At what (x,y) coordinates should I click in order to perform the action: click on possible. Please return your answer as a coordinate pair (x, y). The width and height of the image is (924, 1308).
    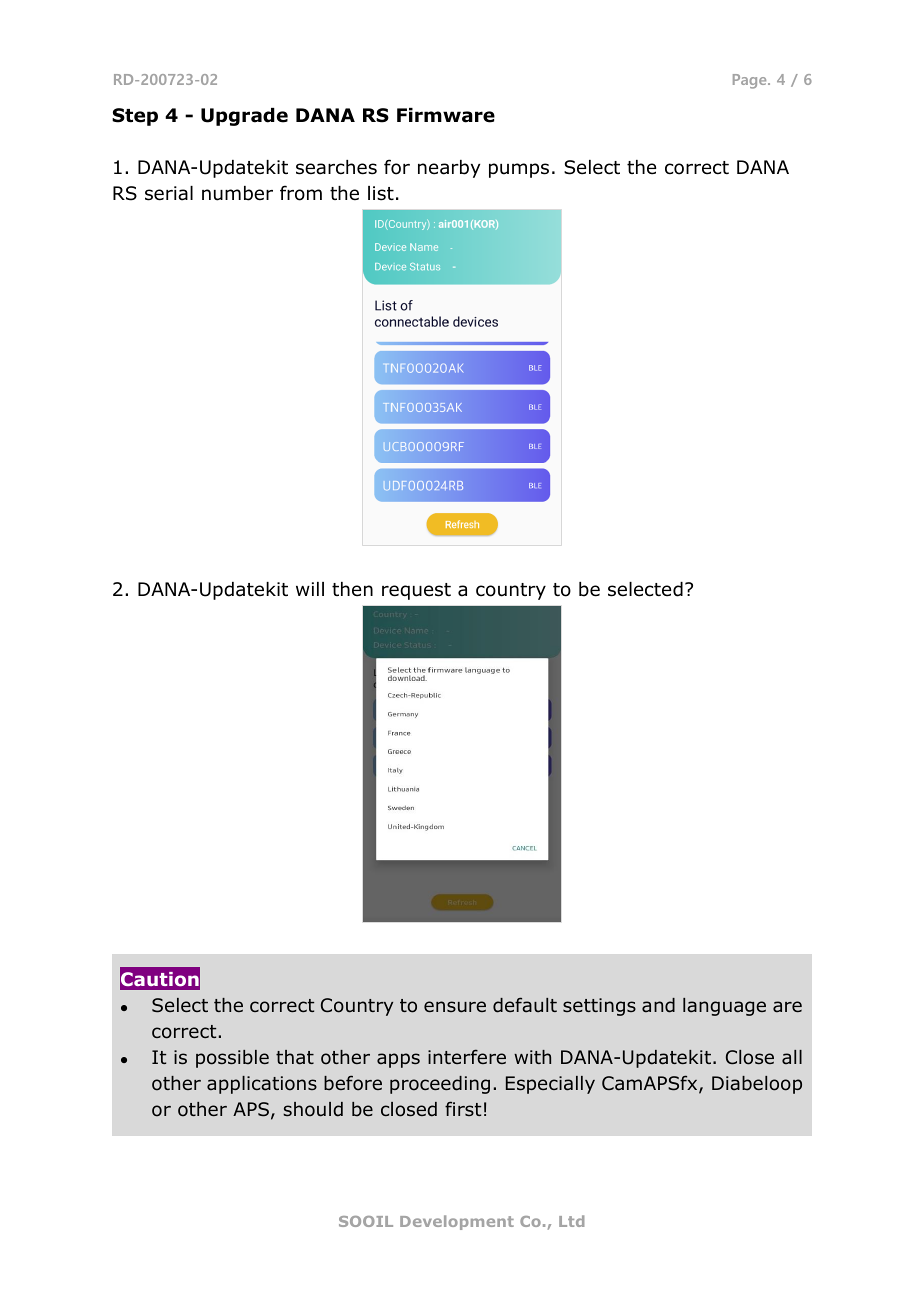
    Looking at the image, I should click on (232, 1059).
